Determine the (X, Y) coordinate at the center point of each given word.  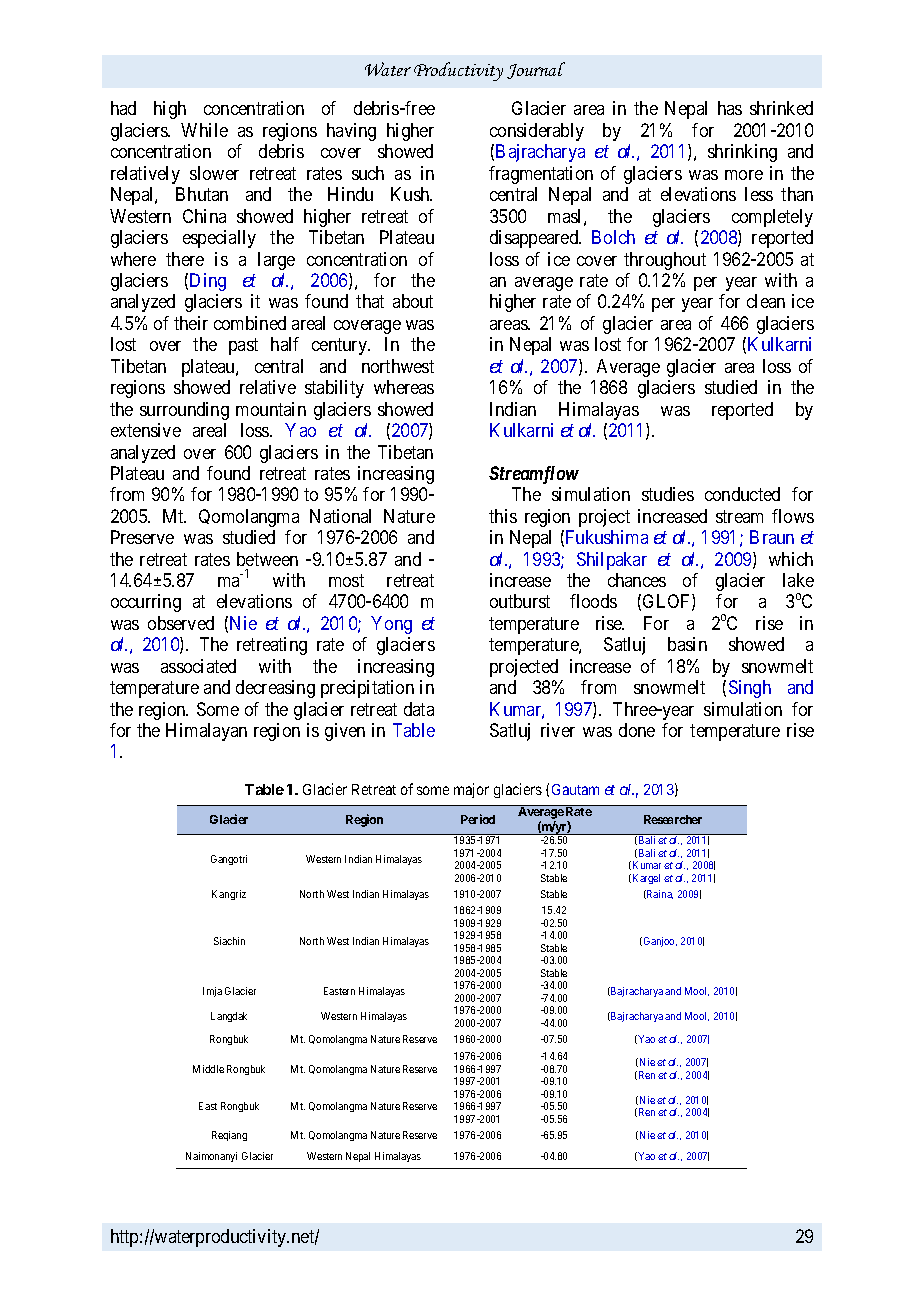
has (730, 108)
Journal (536, 70)
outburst (520, 601)
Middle (208, 1069)
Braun (772, 537)
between (267, 559)
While (204, 130)
